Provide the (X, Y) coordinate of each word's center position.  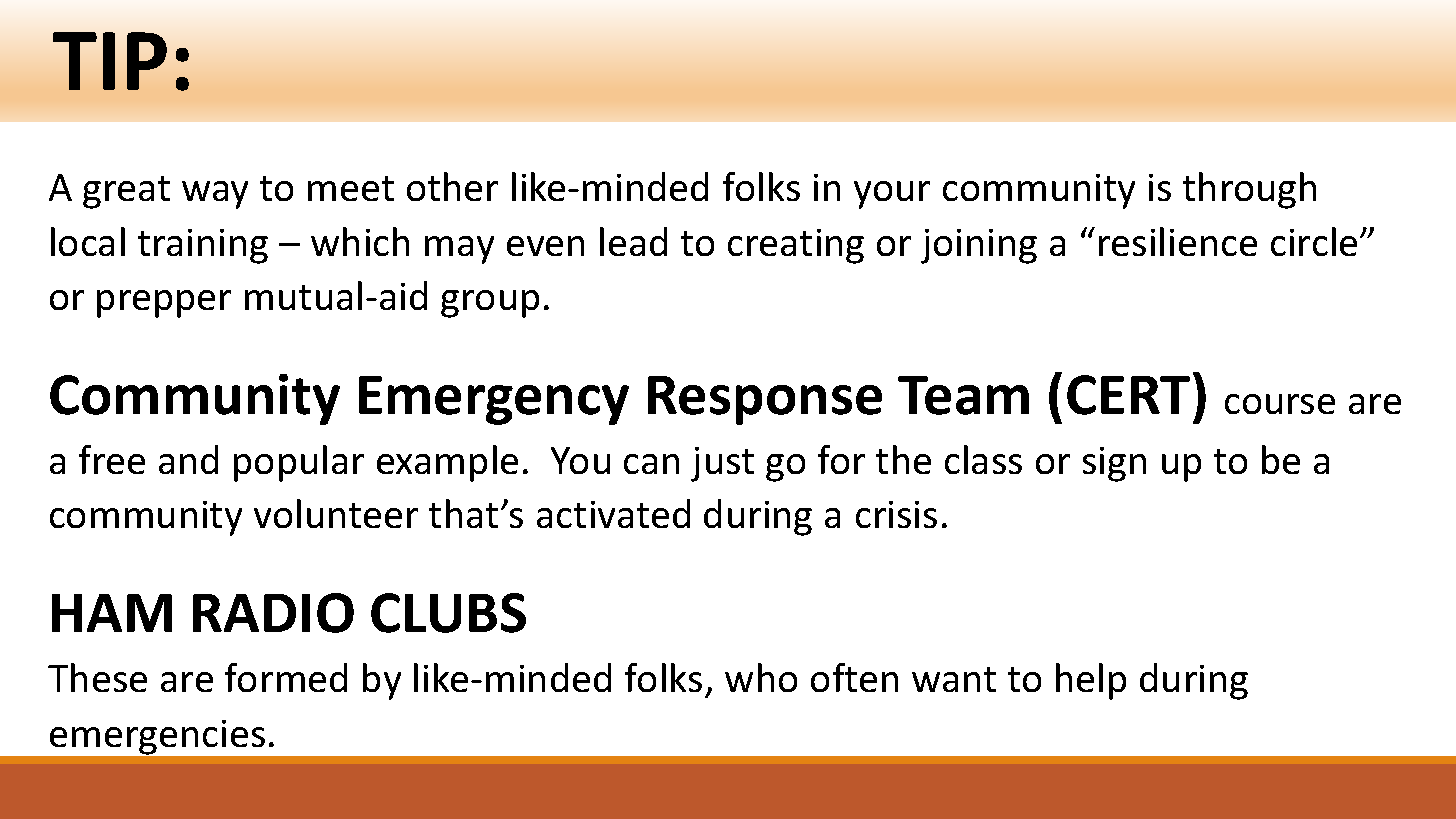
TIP (110, 61)
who (761, 677)
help (1091, 681)
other (452, 186)
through (1249, 190)
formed (286, 677)
